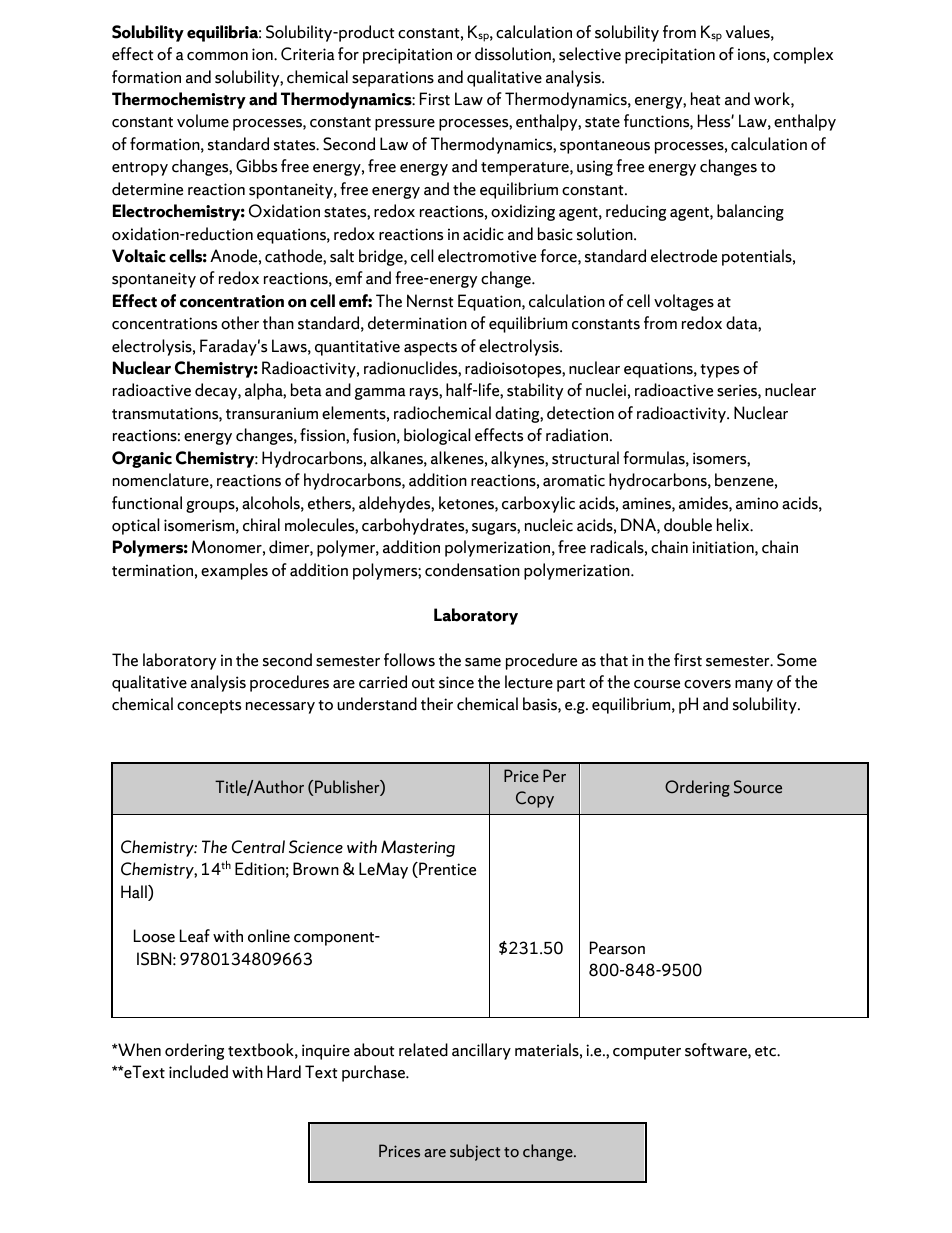 The image size is (952, 1233). Describe the element at coordinates (758, 787) in the image. I see `Source` at that location.
